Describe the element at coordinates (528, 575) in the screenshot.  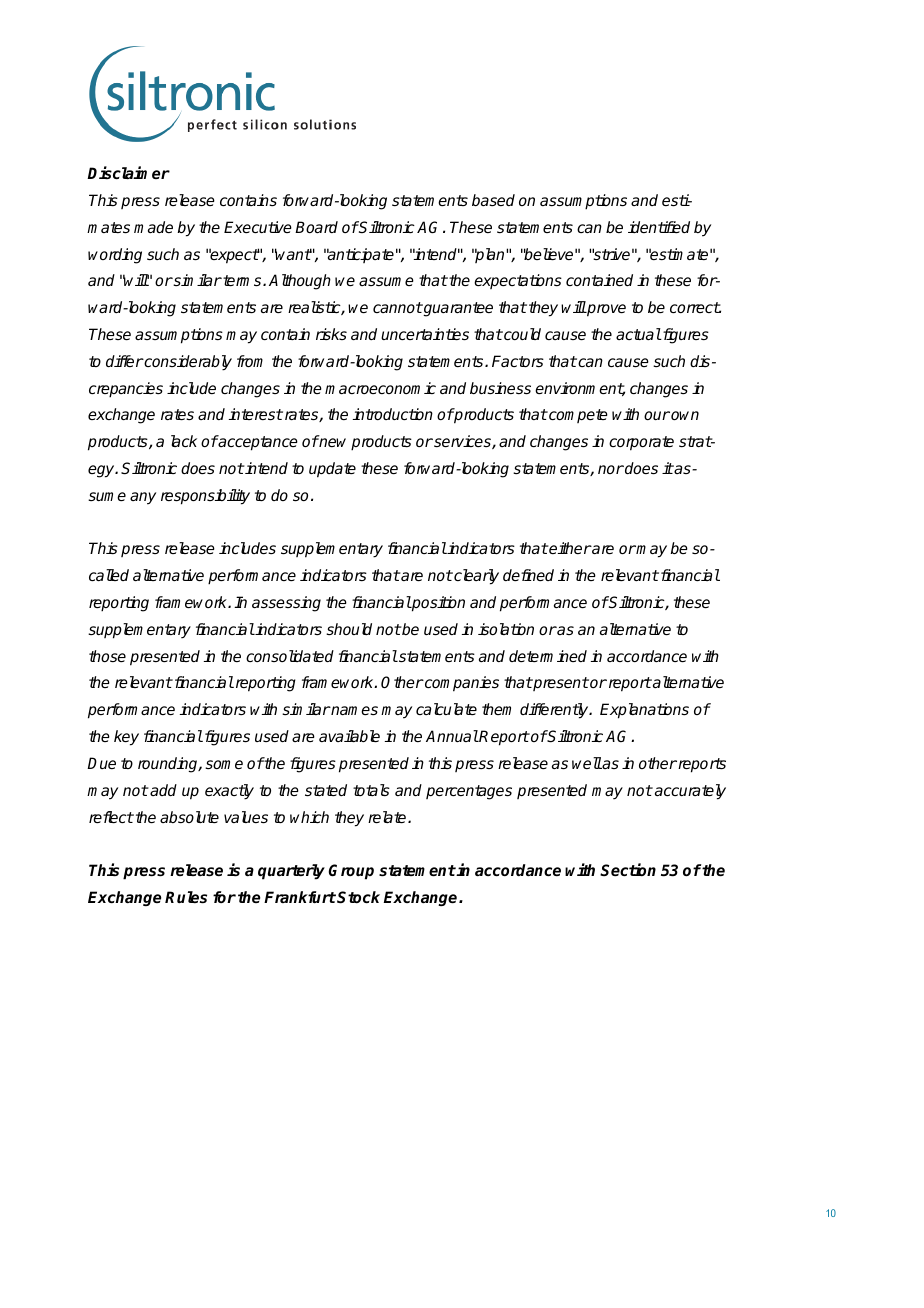
I see `defined` at that location.
